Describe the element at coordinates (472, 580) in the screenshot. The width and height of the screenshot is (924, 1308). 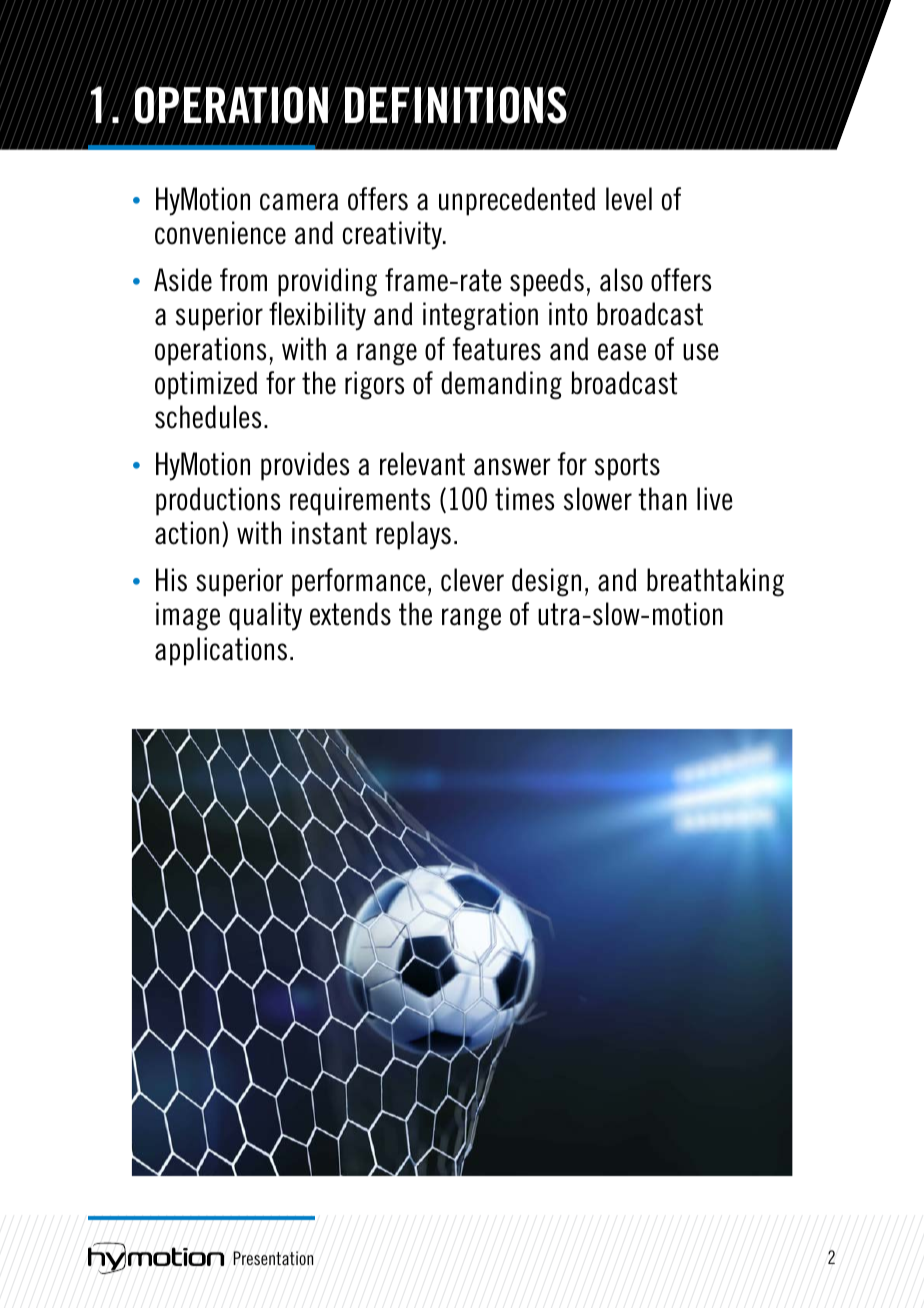
I see `clever` at that location.
